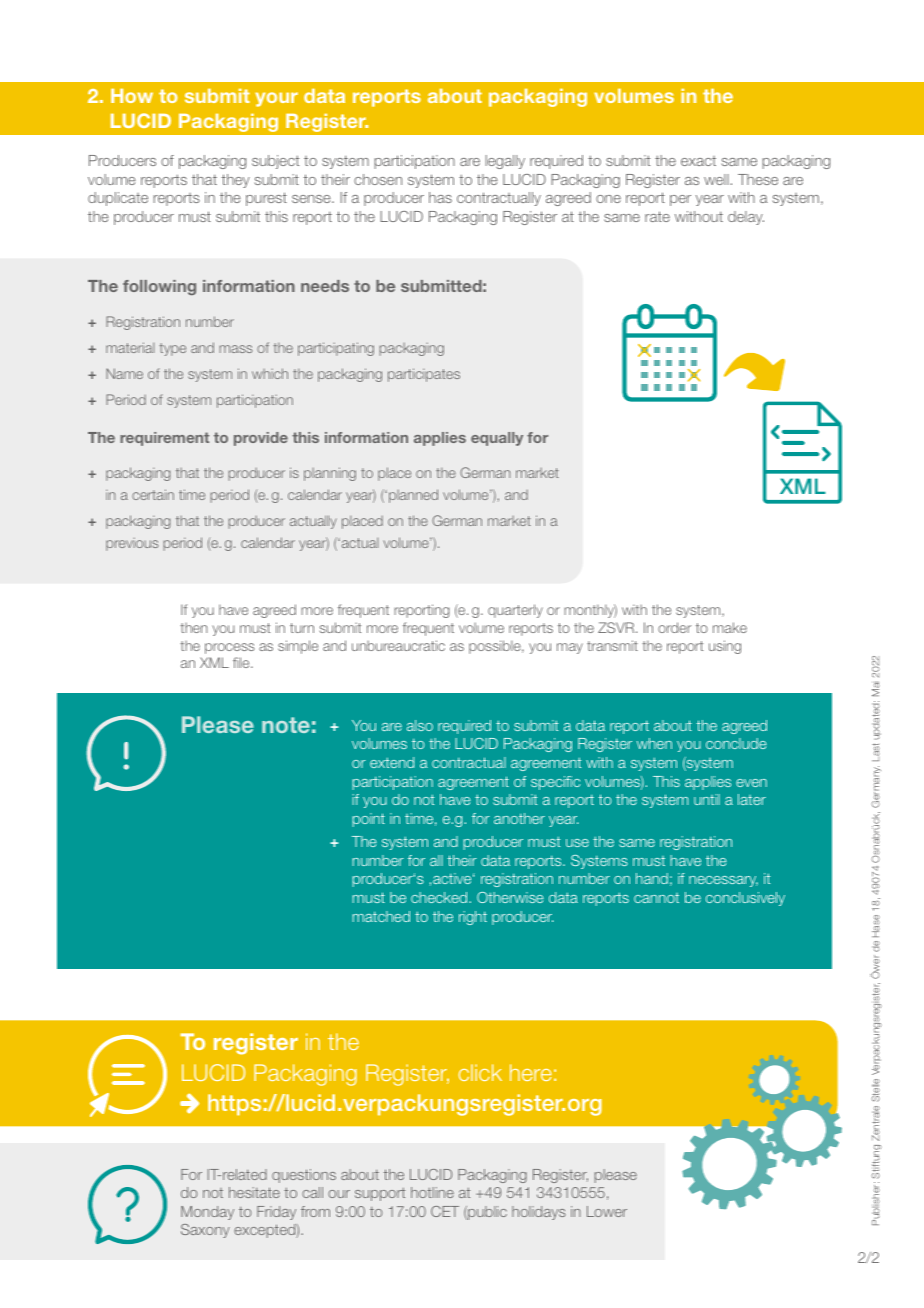  What do you see at coordinates (674, 627) in the document?
I see `order` at bounding box center [674, 627].
